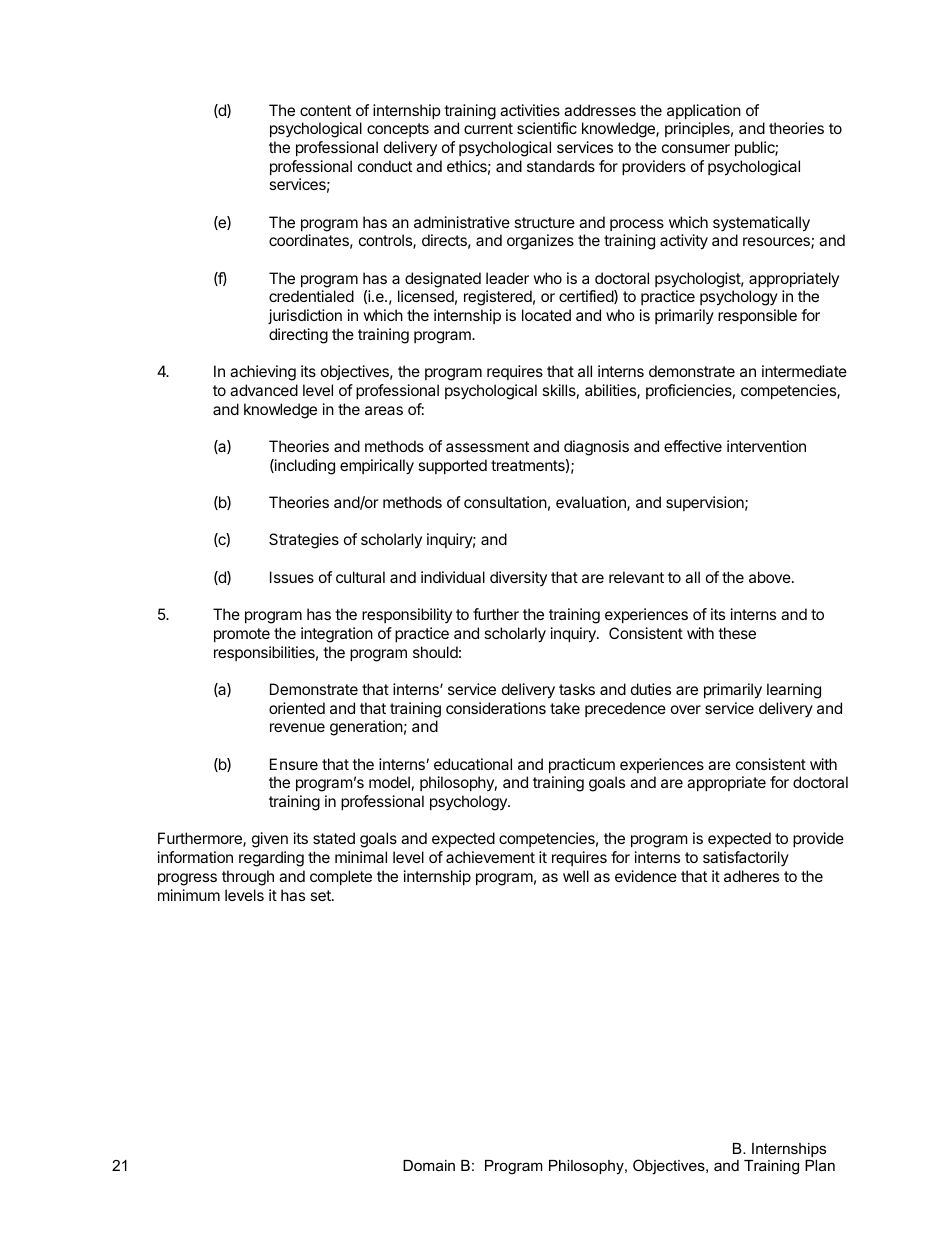 This document has width=952, height=1233. What do you see at coordinates (325, 110) in the document?
I see `content` at bounding box center [325, 110].
